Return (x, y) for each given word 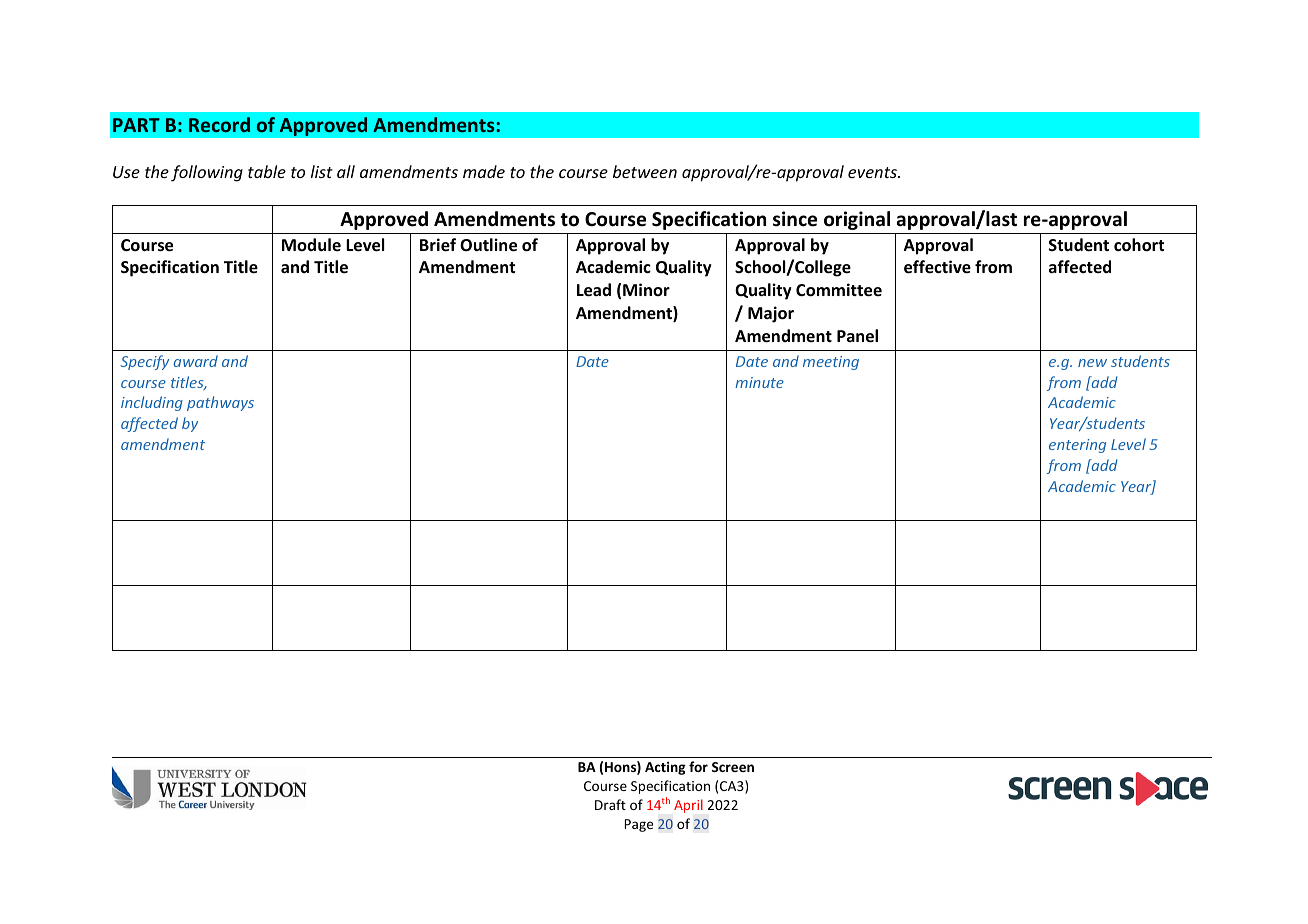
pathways (220, 403)
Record (219, 124)
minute (759, 382)
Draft (610, 804)
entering (1077, 446)
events (873, 172)
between (645, 171)
